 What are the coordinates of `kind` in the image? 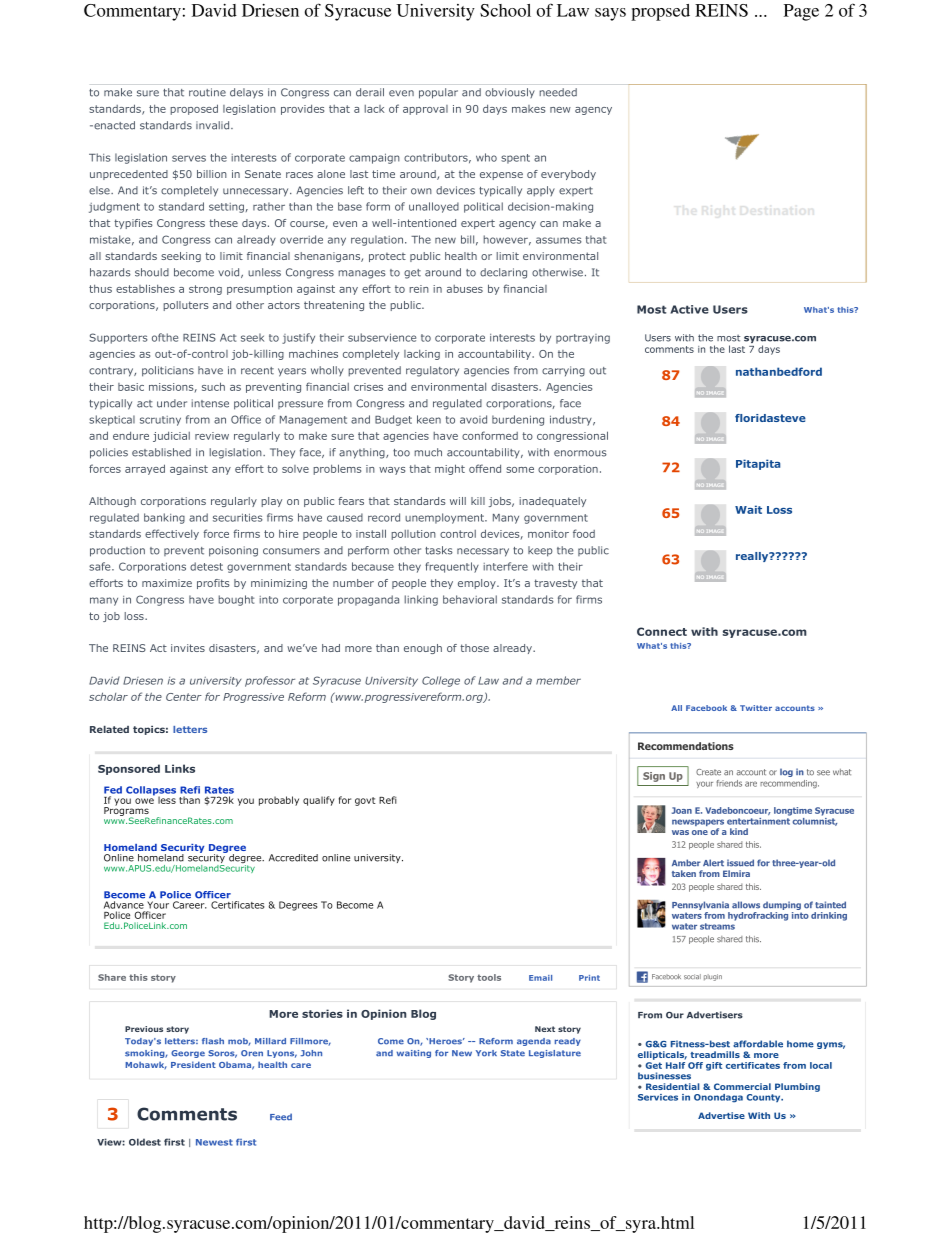 It's located at (739, 831).
